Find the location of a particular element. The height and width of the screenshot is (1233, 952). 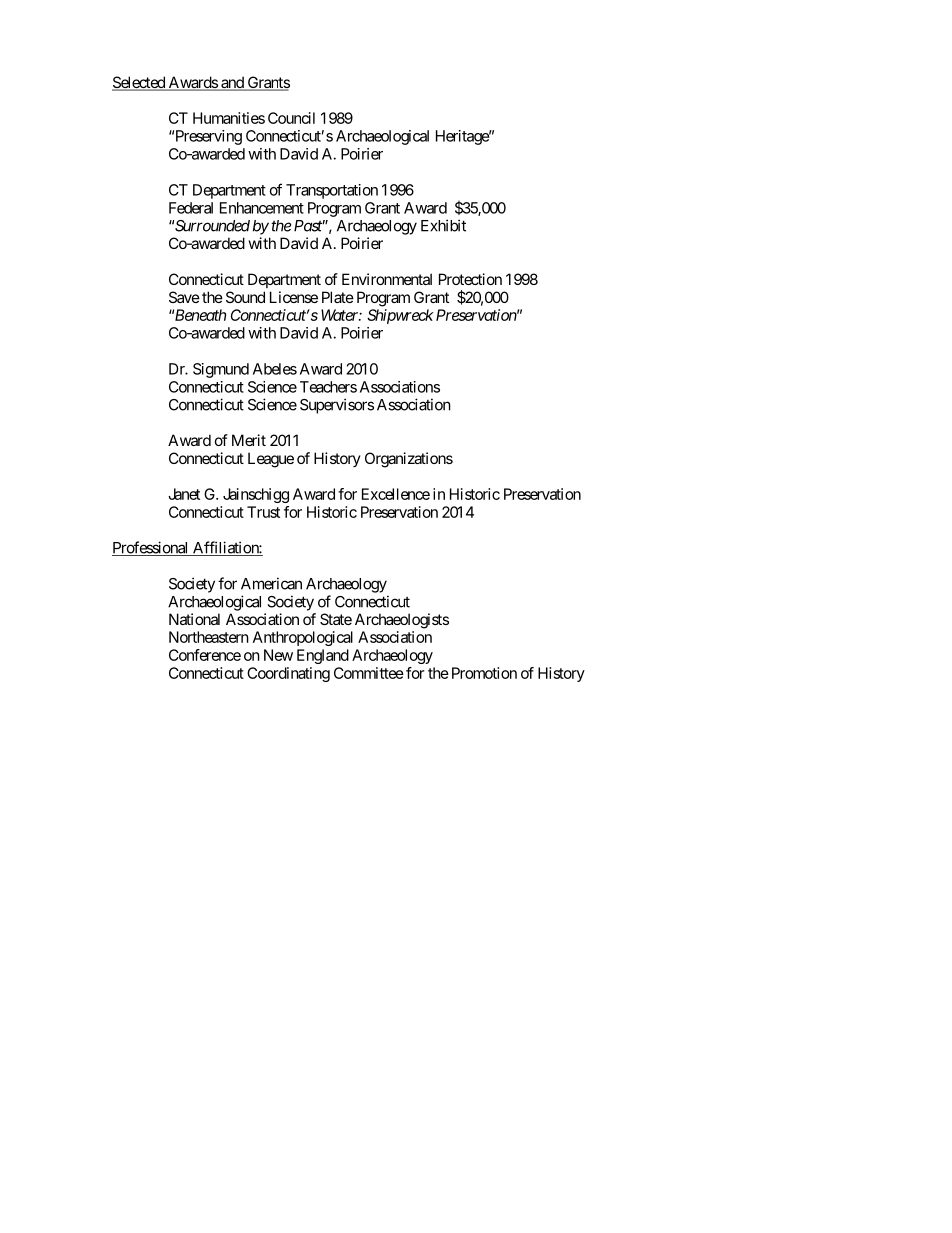

Archaeologists is located at coordinates (402, 621).
